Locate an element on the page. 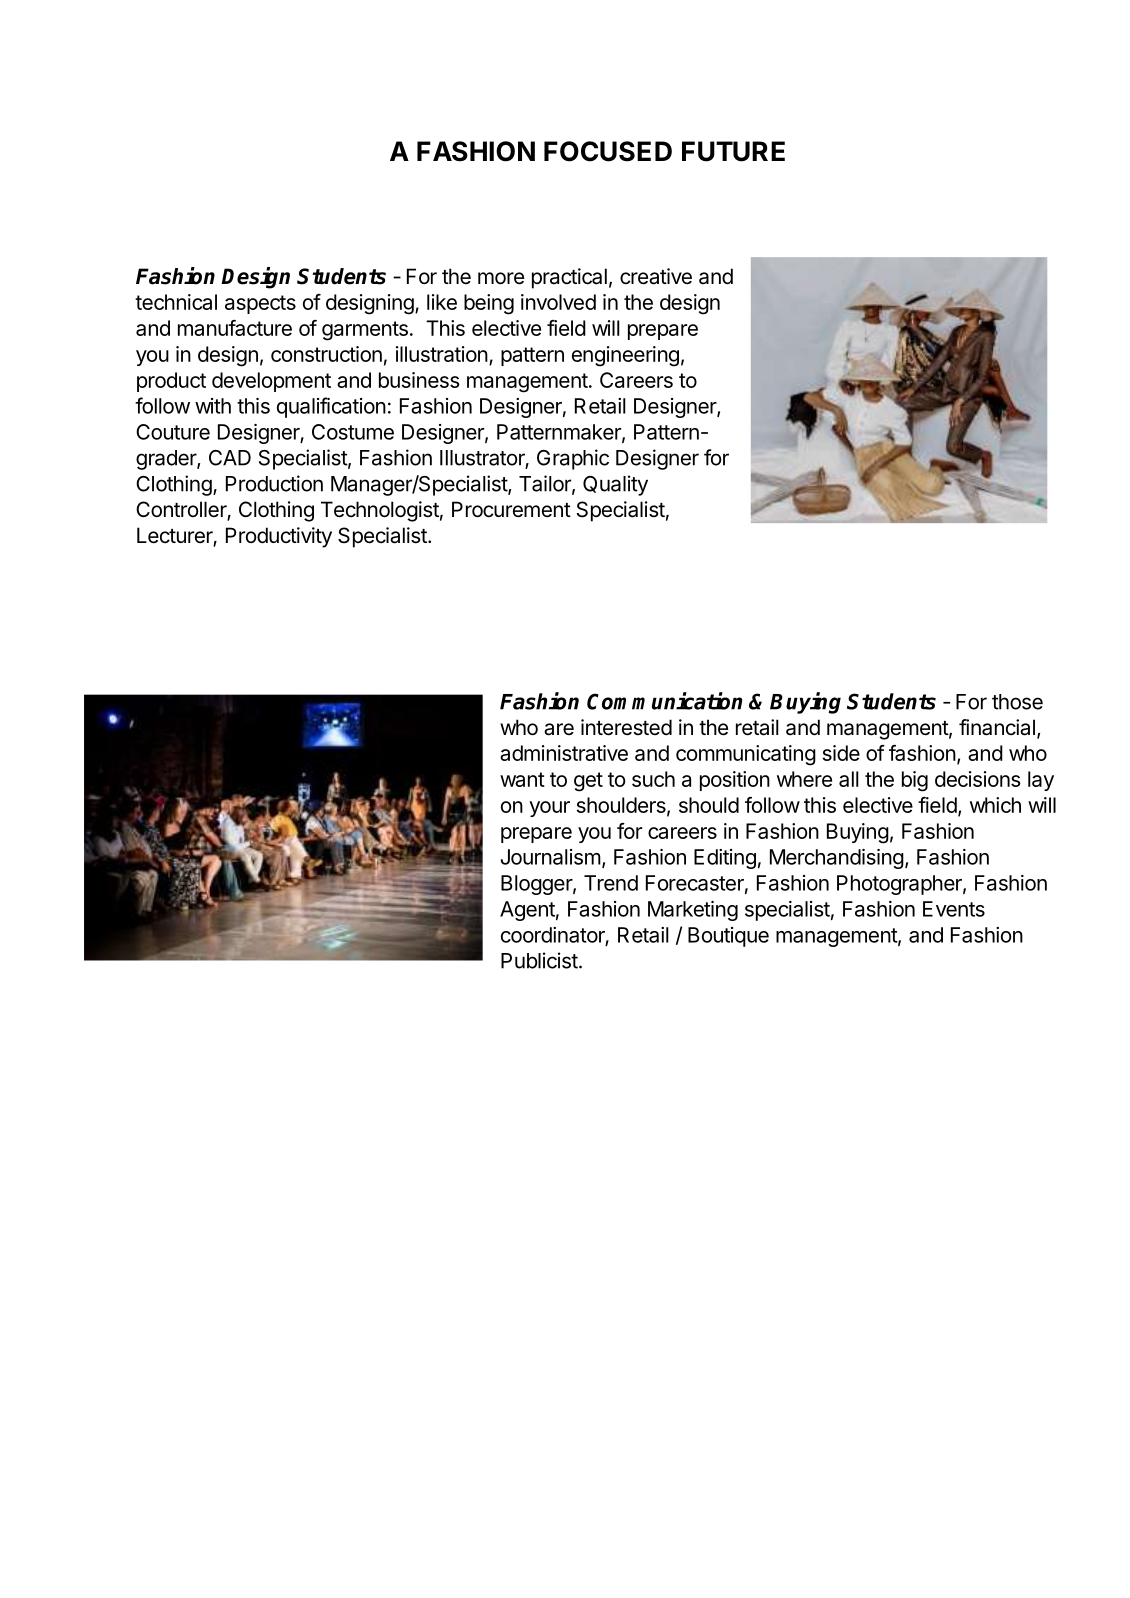 The height and width of the image is (1598, 1130). Quality is located at coordinates (615, 485).
